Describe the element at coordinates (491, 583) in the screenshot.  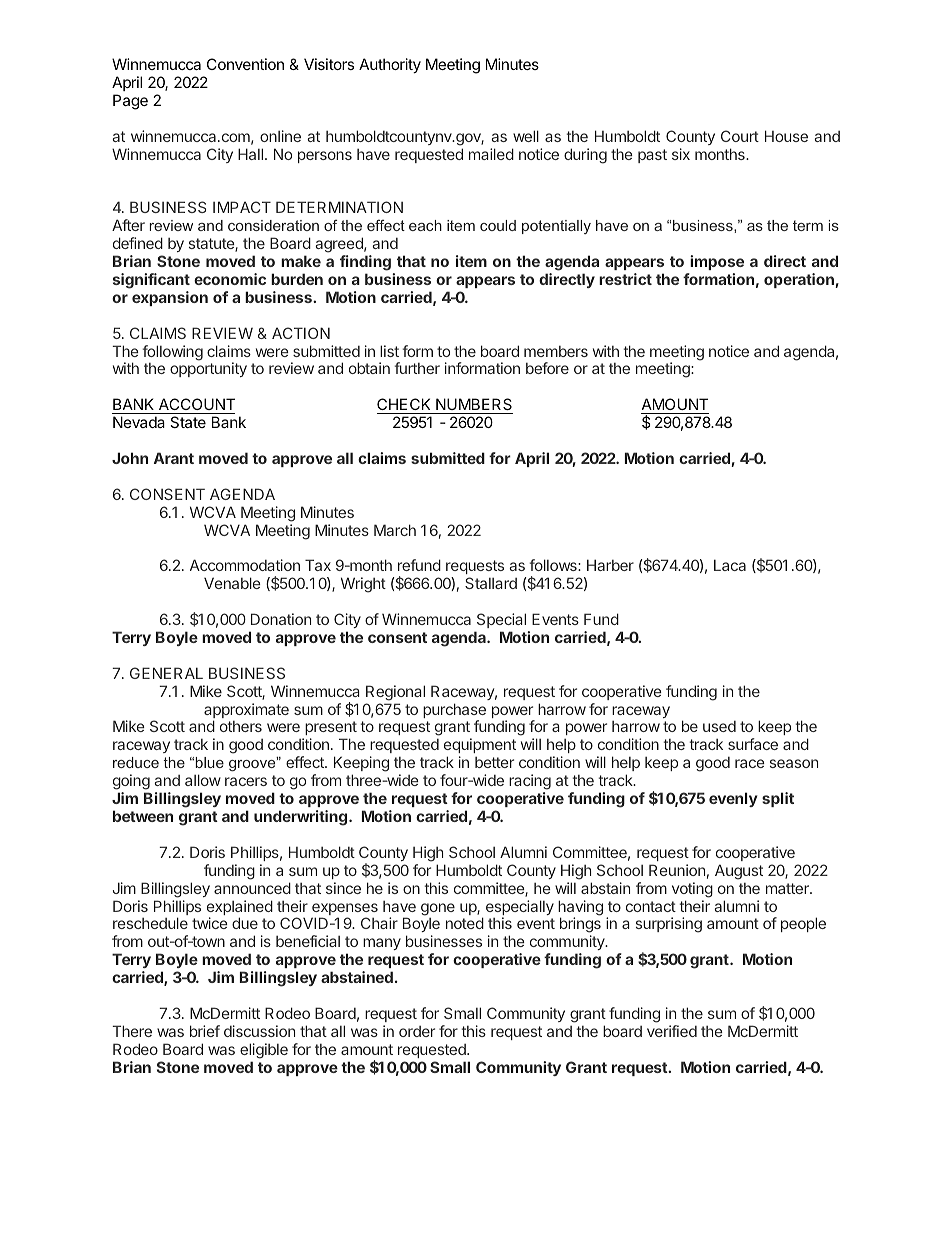
I see `Stallard` at that location.
